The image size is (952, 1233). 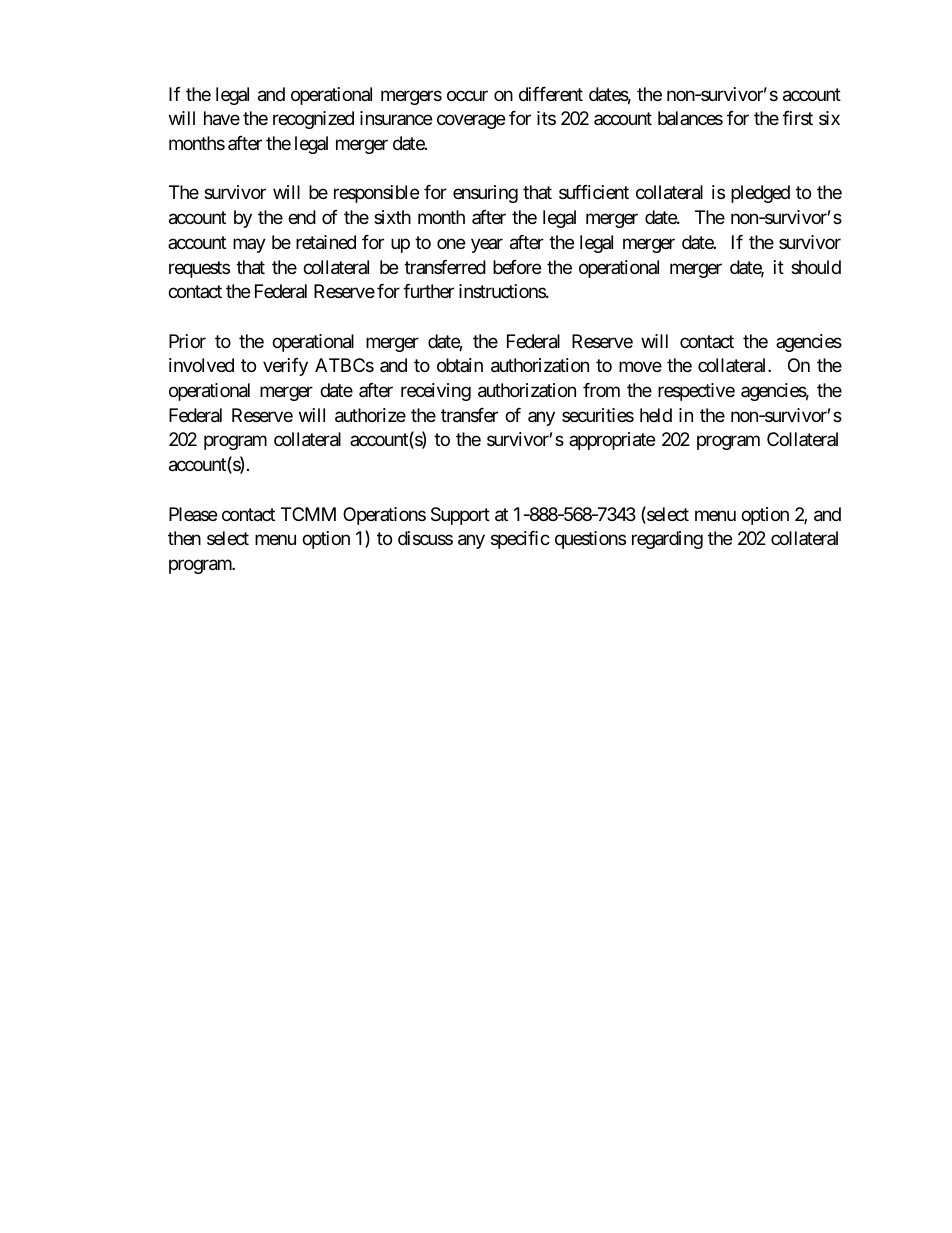 I want to click on occur, so click(x=467, y=95).
